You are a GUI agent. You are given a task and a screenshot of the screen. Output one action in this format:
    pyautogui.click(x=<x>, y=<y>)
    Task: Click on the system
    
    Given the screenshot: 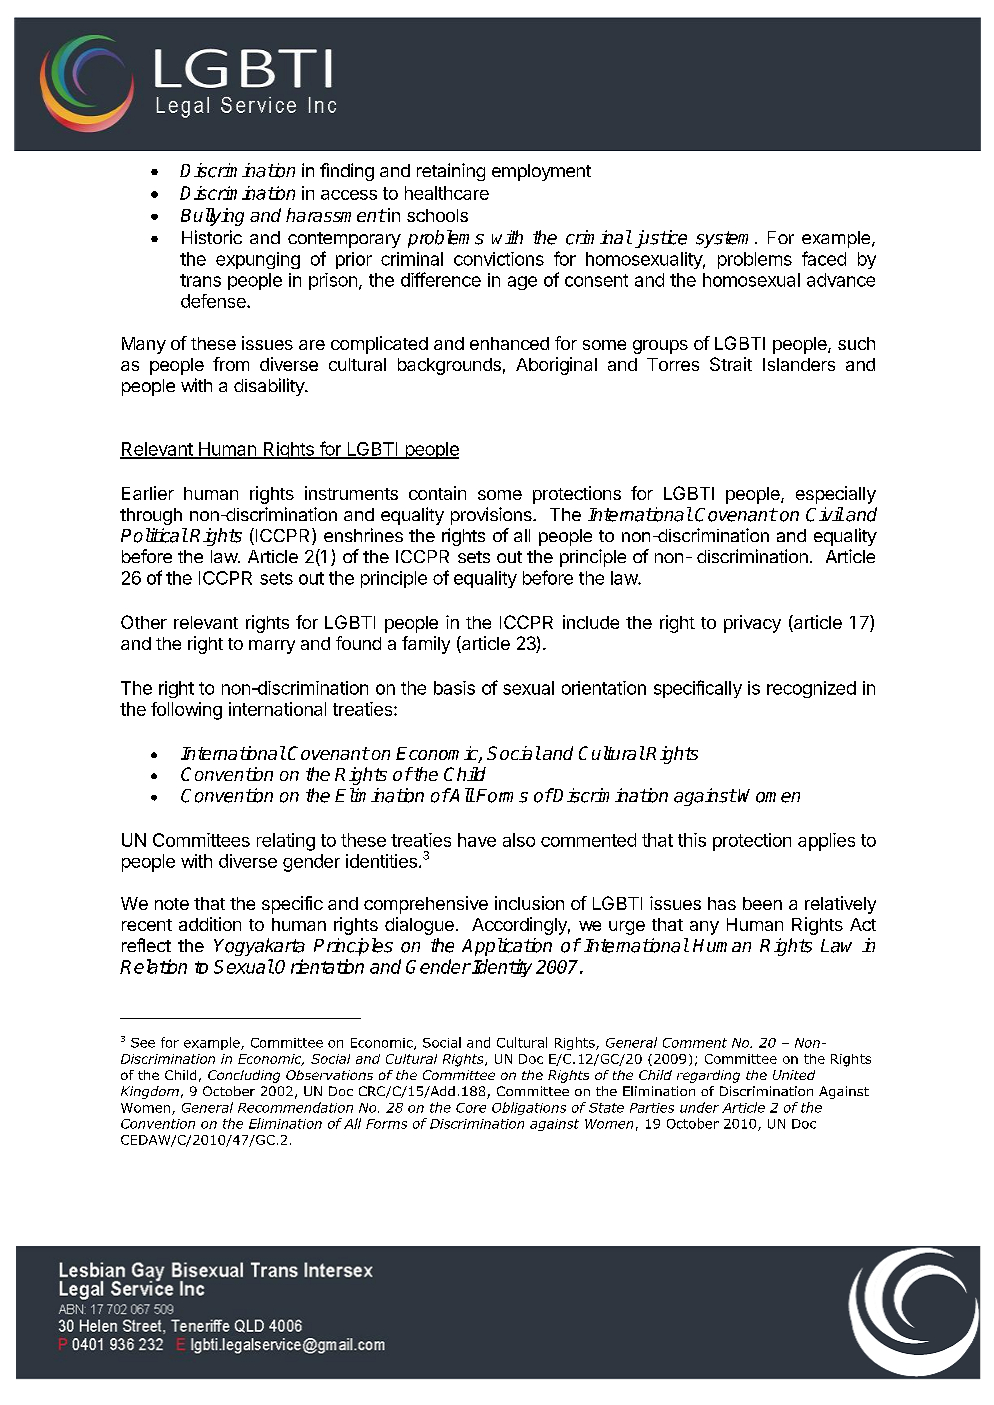 What is the action you would take?
    pyautogui.click(x=726, y=239)
